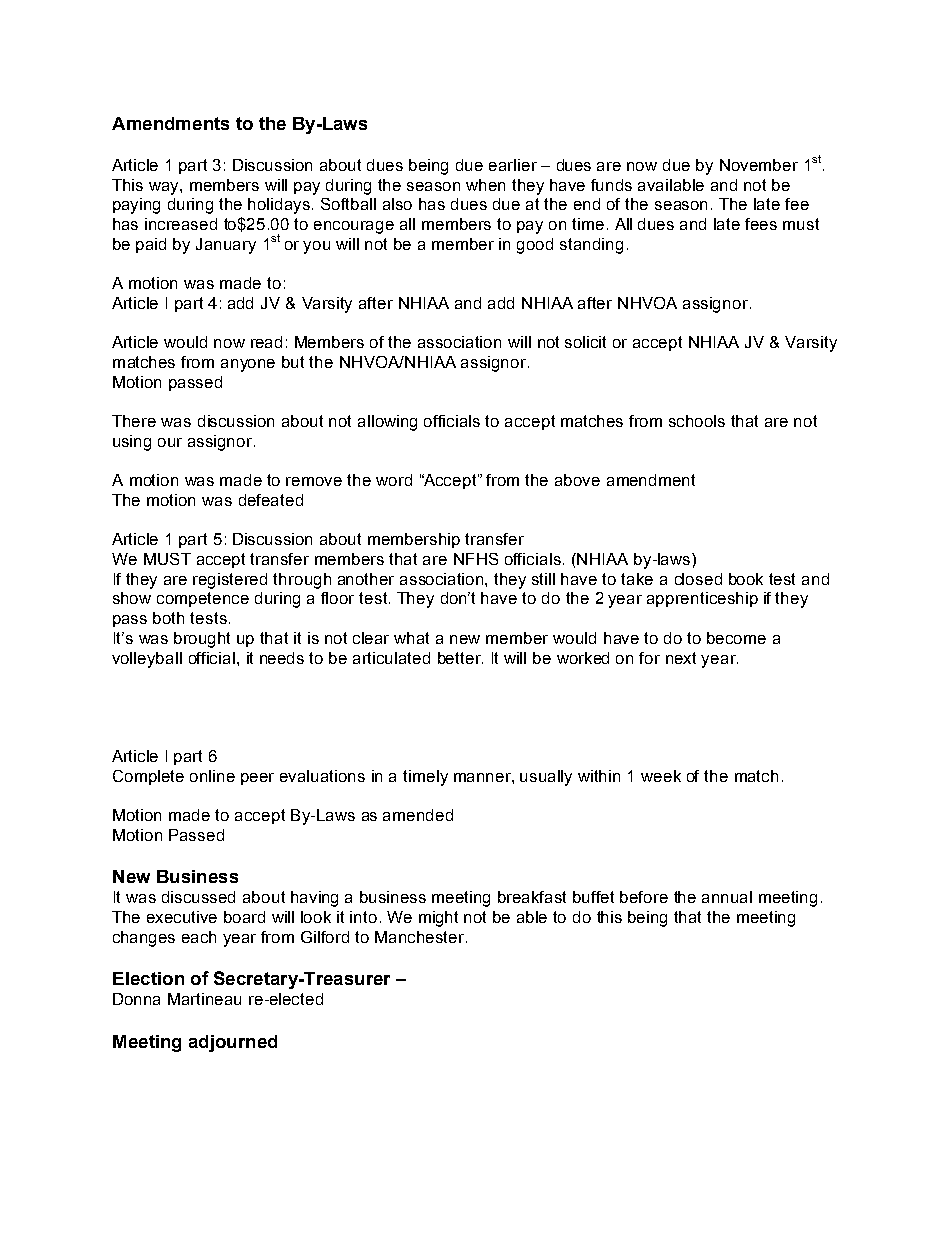 The width and height of the screenshot is (952, 1233). What do you see at coordinates (204, 999) in the screenshot?
I see `Martineau` at bounding box center [204, 999].
